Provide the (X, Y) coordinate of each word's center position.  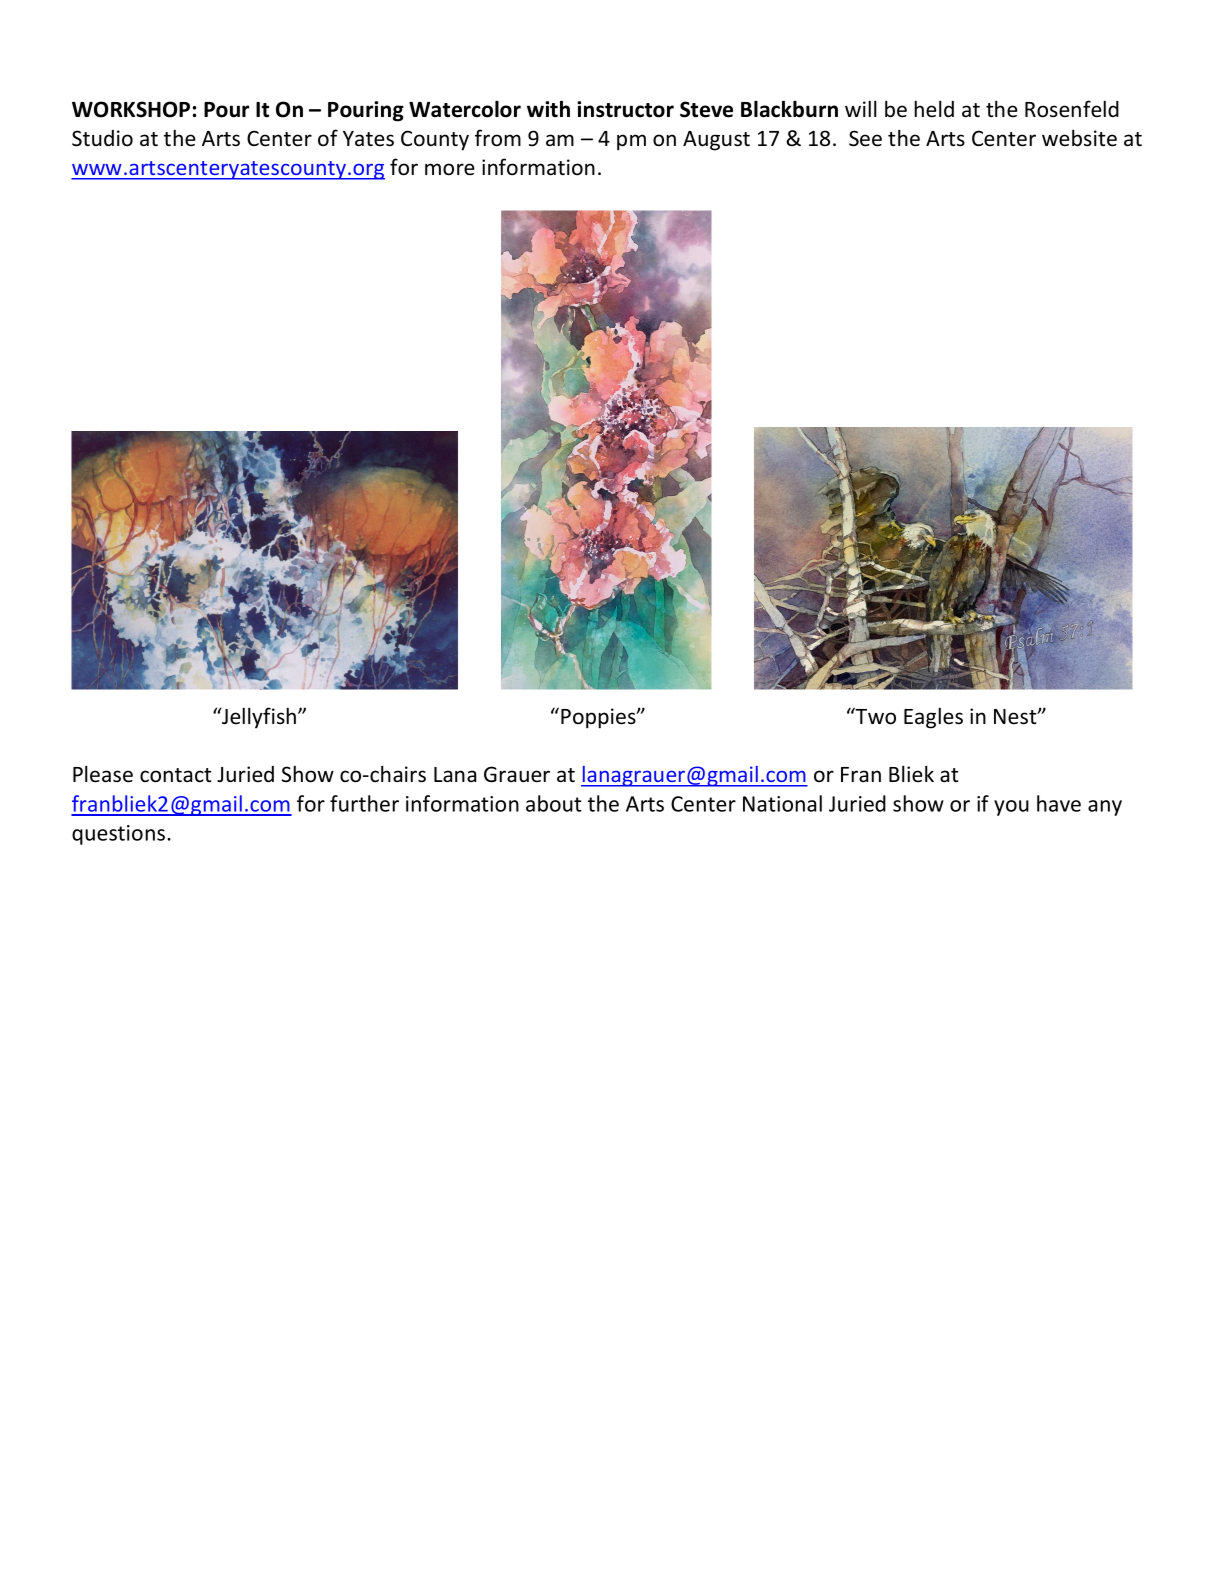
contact (176, 775)
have (1059, 803)
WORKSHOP (131, 109)
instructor (625, 109)
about (554, 803)
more (450, 169)
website (1079, 138)
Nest (1016, 717)
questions (120, 835)
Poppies (599, 718)
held (934, 109)
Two (875, 716)
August (716, 141)
